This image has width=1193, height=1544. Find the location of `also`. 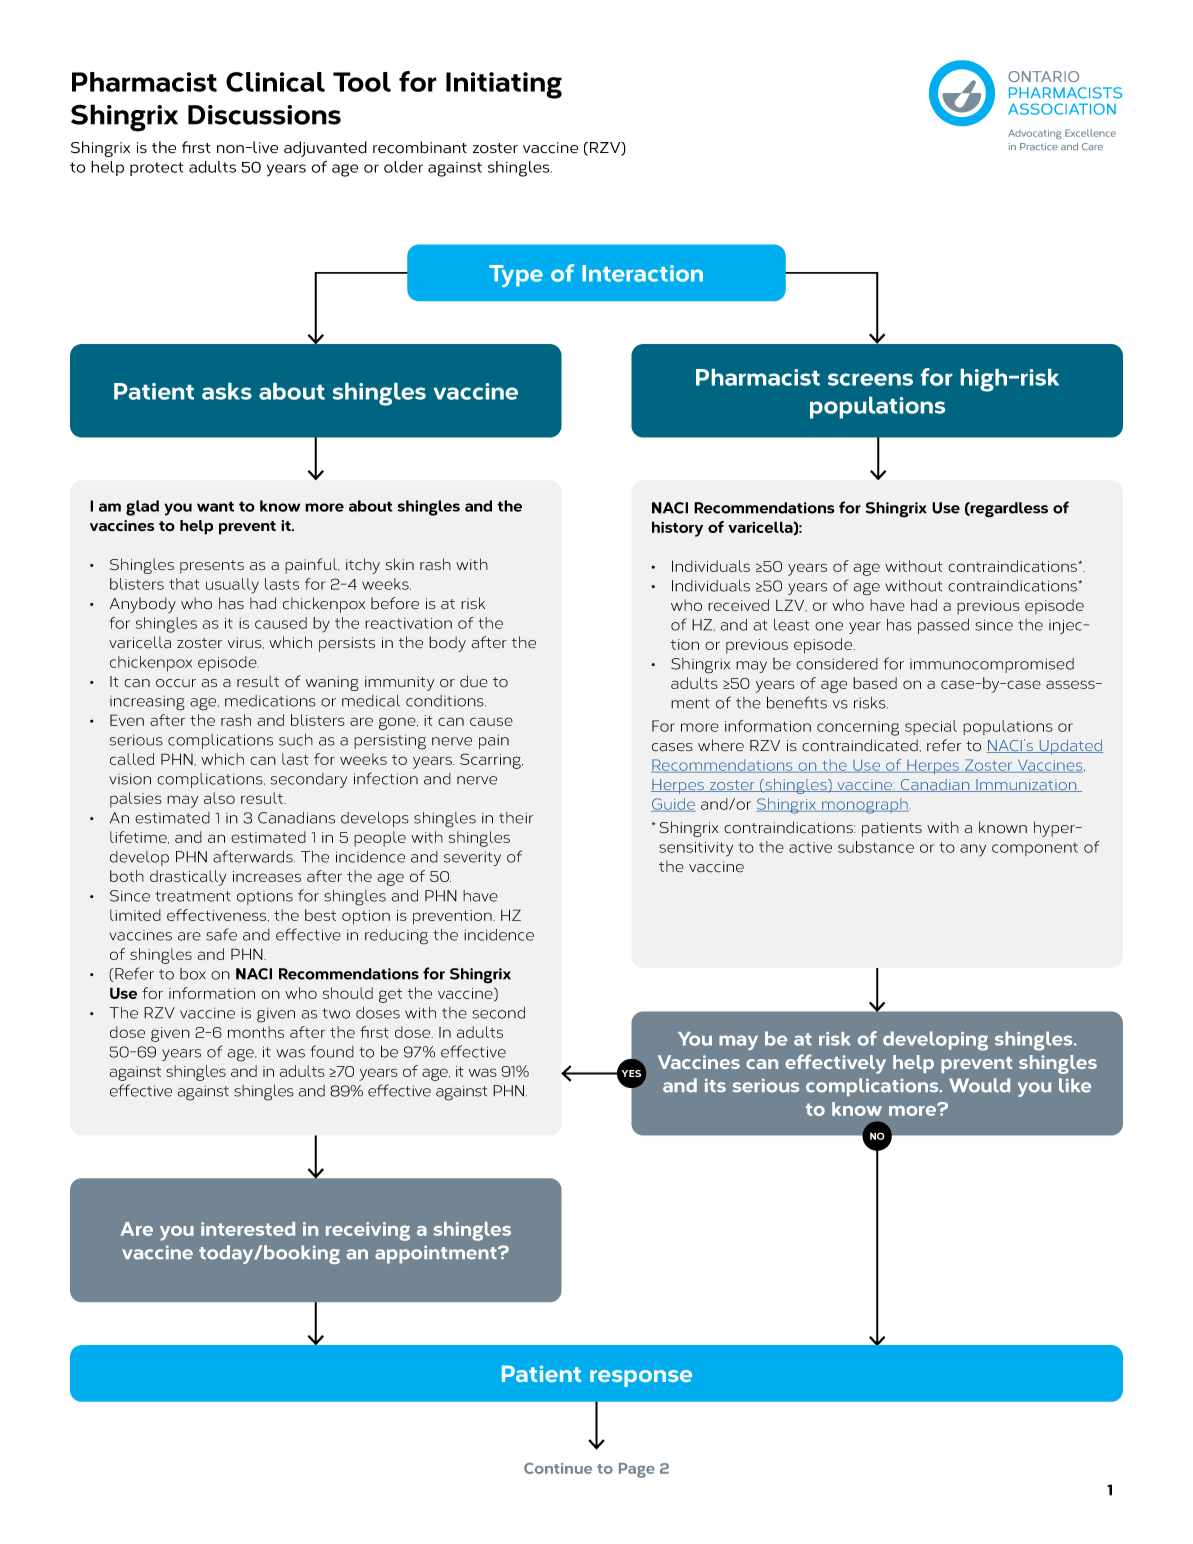

also is located at coordinates (219, 798).
